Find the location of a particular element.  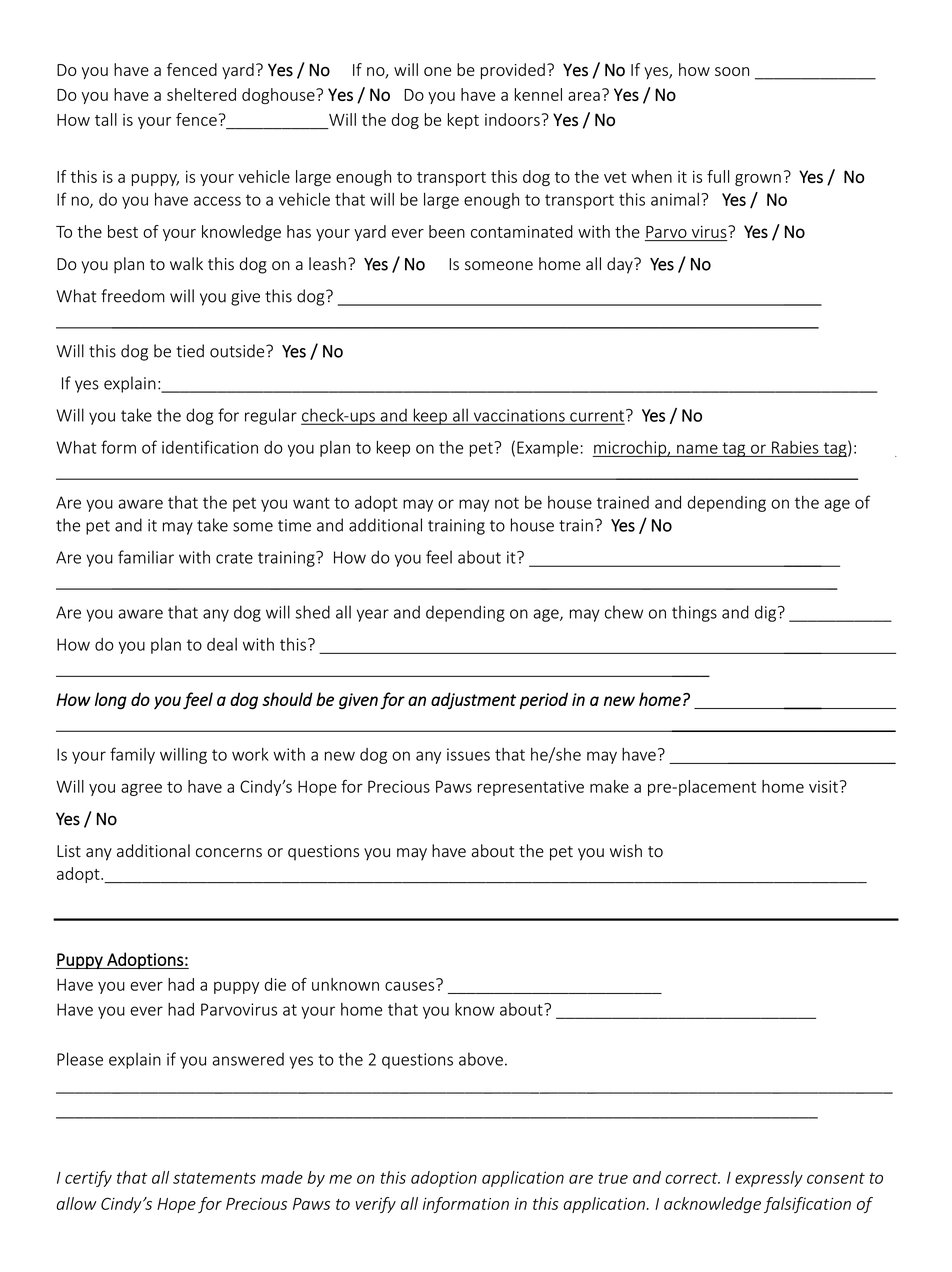

die is located at coordinates (275, 984).
